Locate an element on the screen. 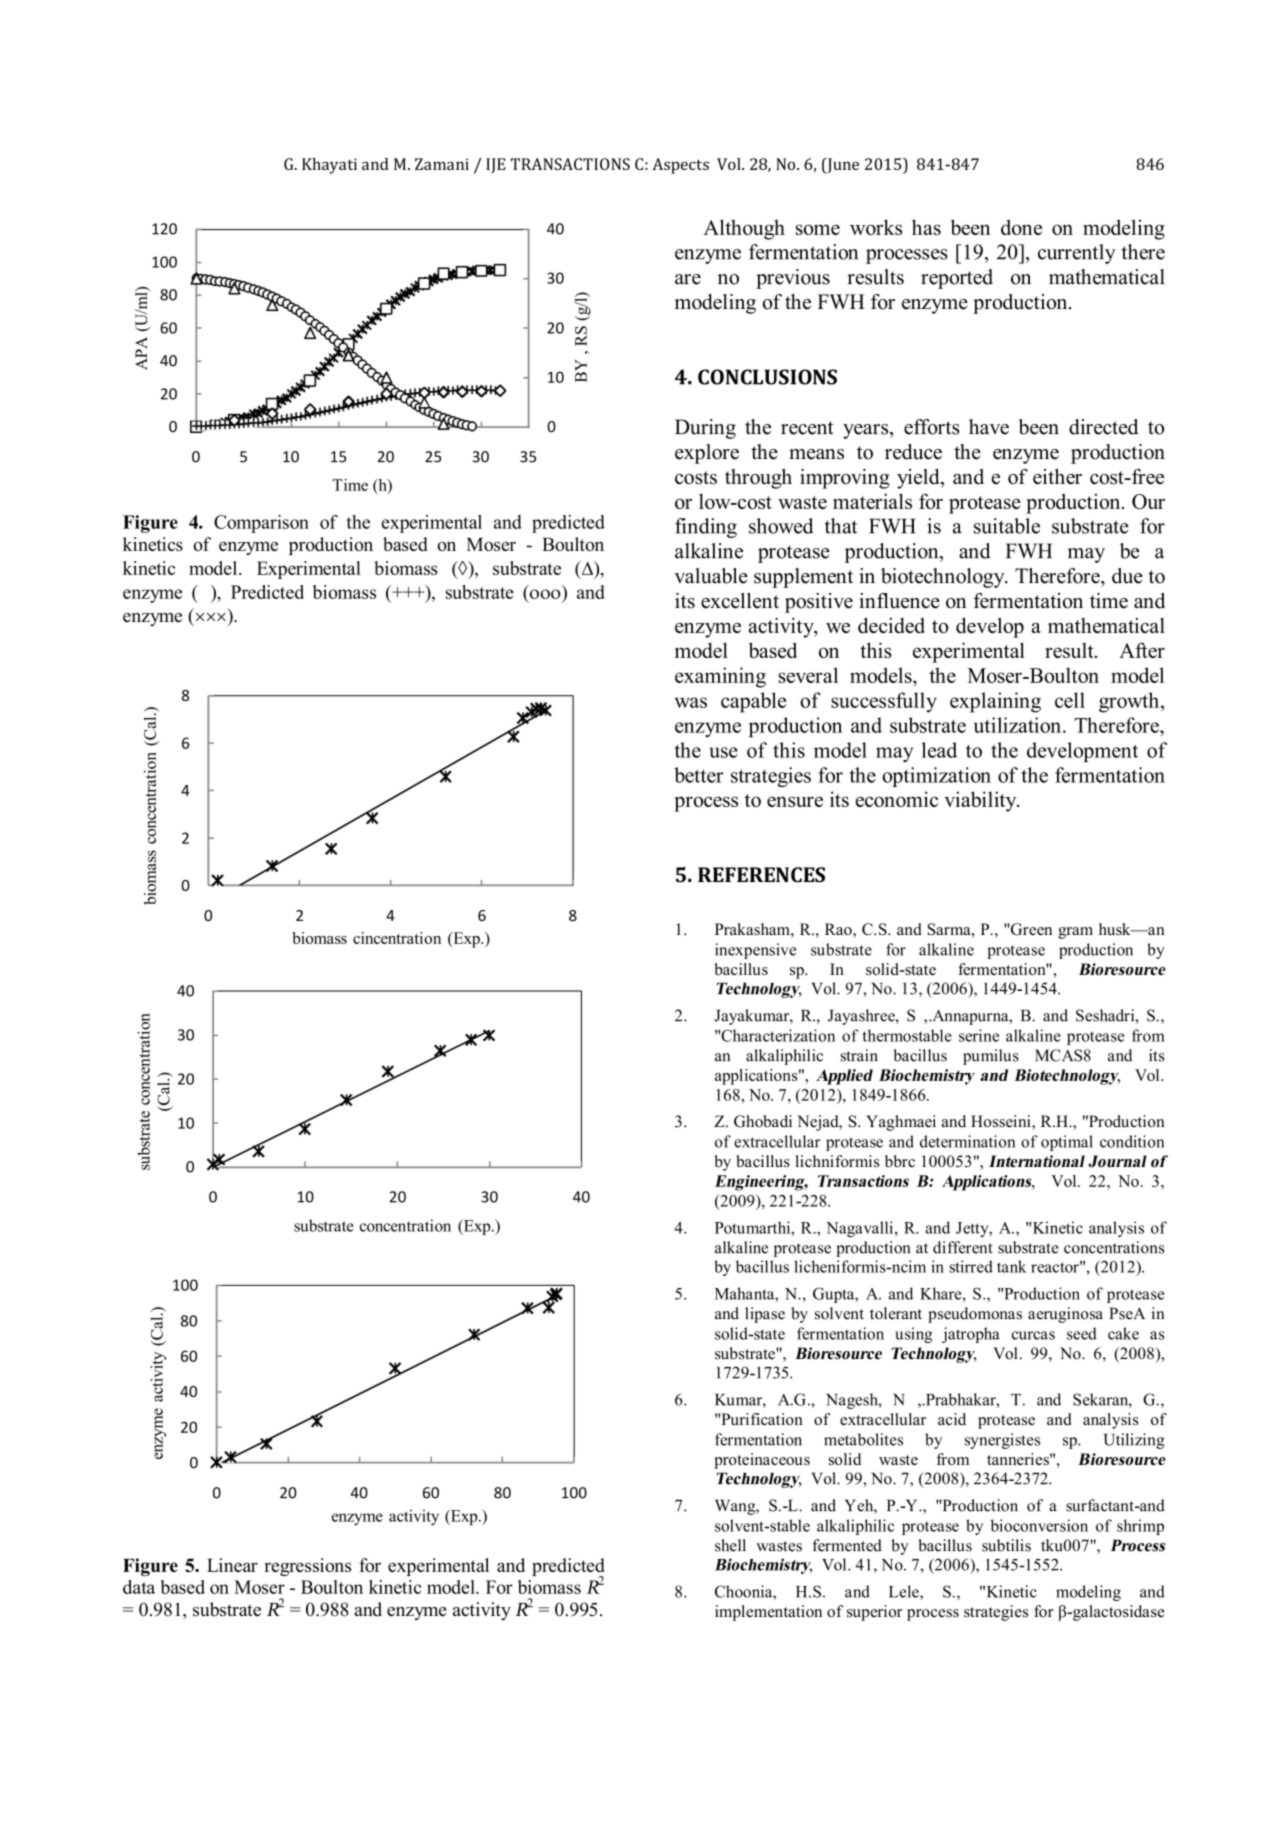 This screenshot has width=1287, height=1821. Aspects is located at coordinates (680, 166).
